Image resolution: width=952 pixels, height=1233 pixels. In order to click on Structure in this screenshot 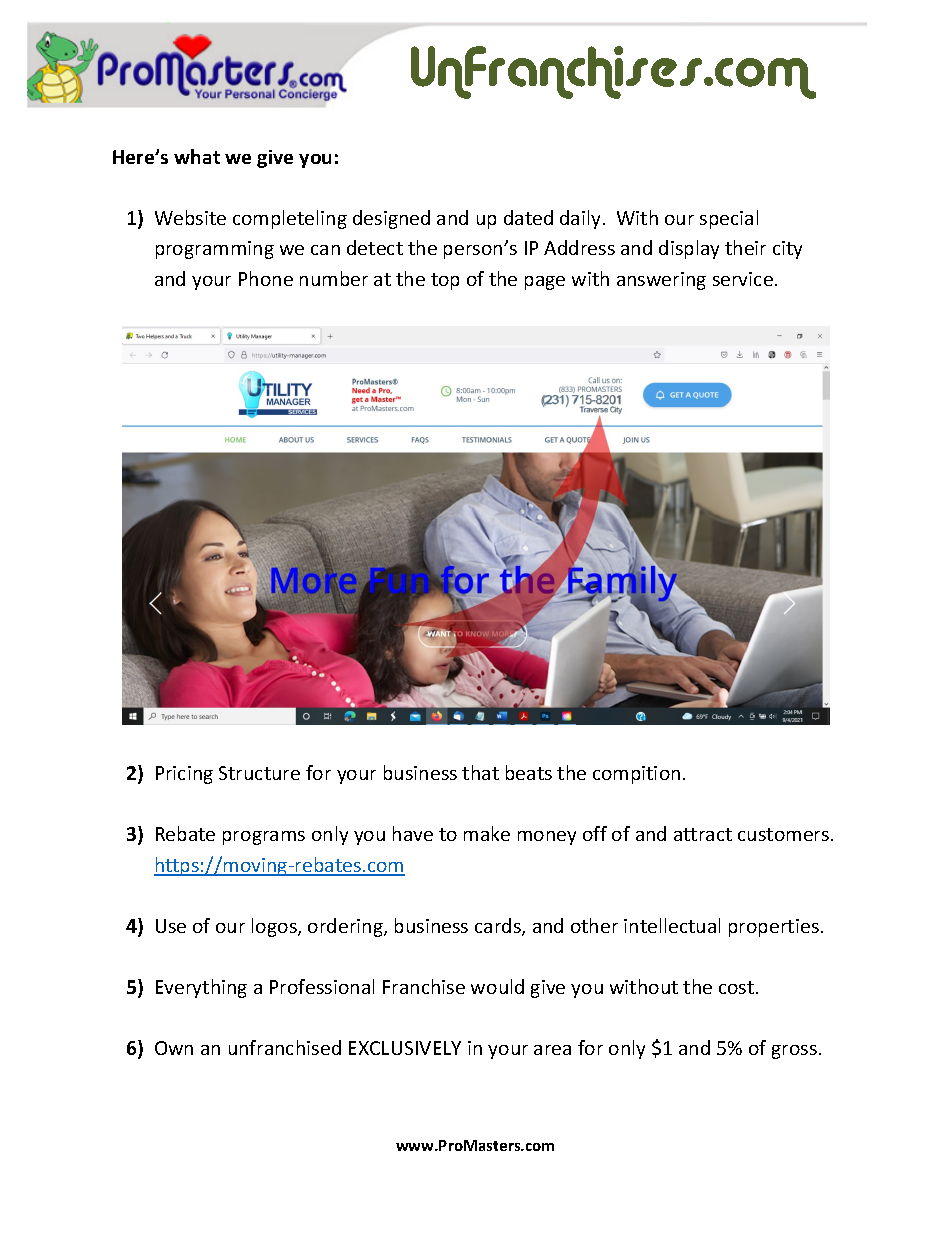, I will do `click(259, 773)`.
